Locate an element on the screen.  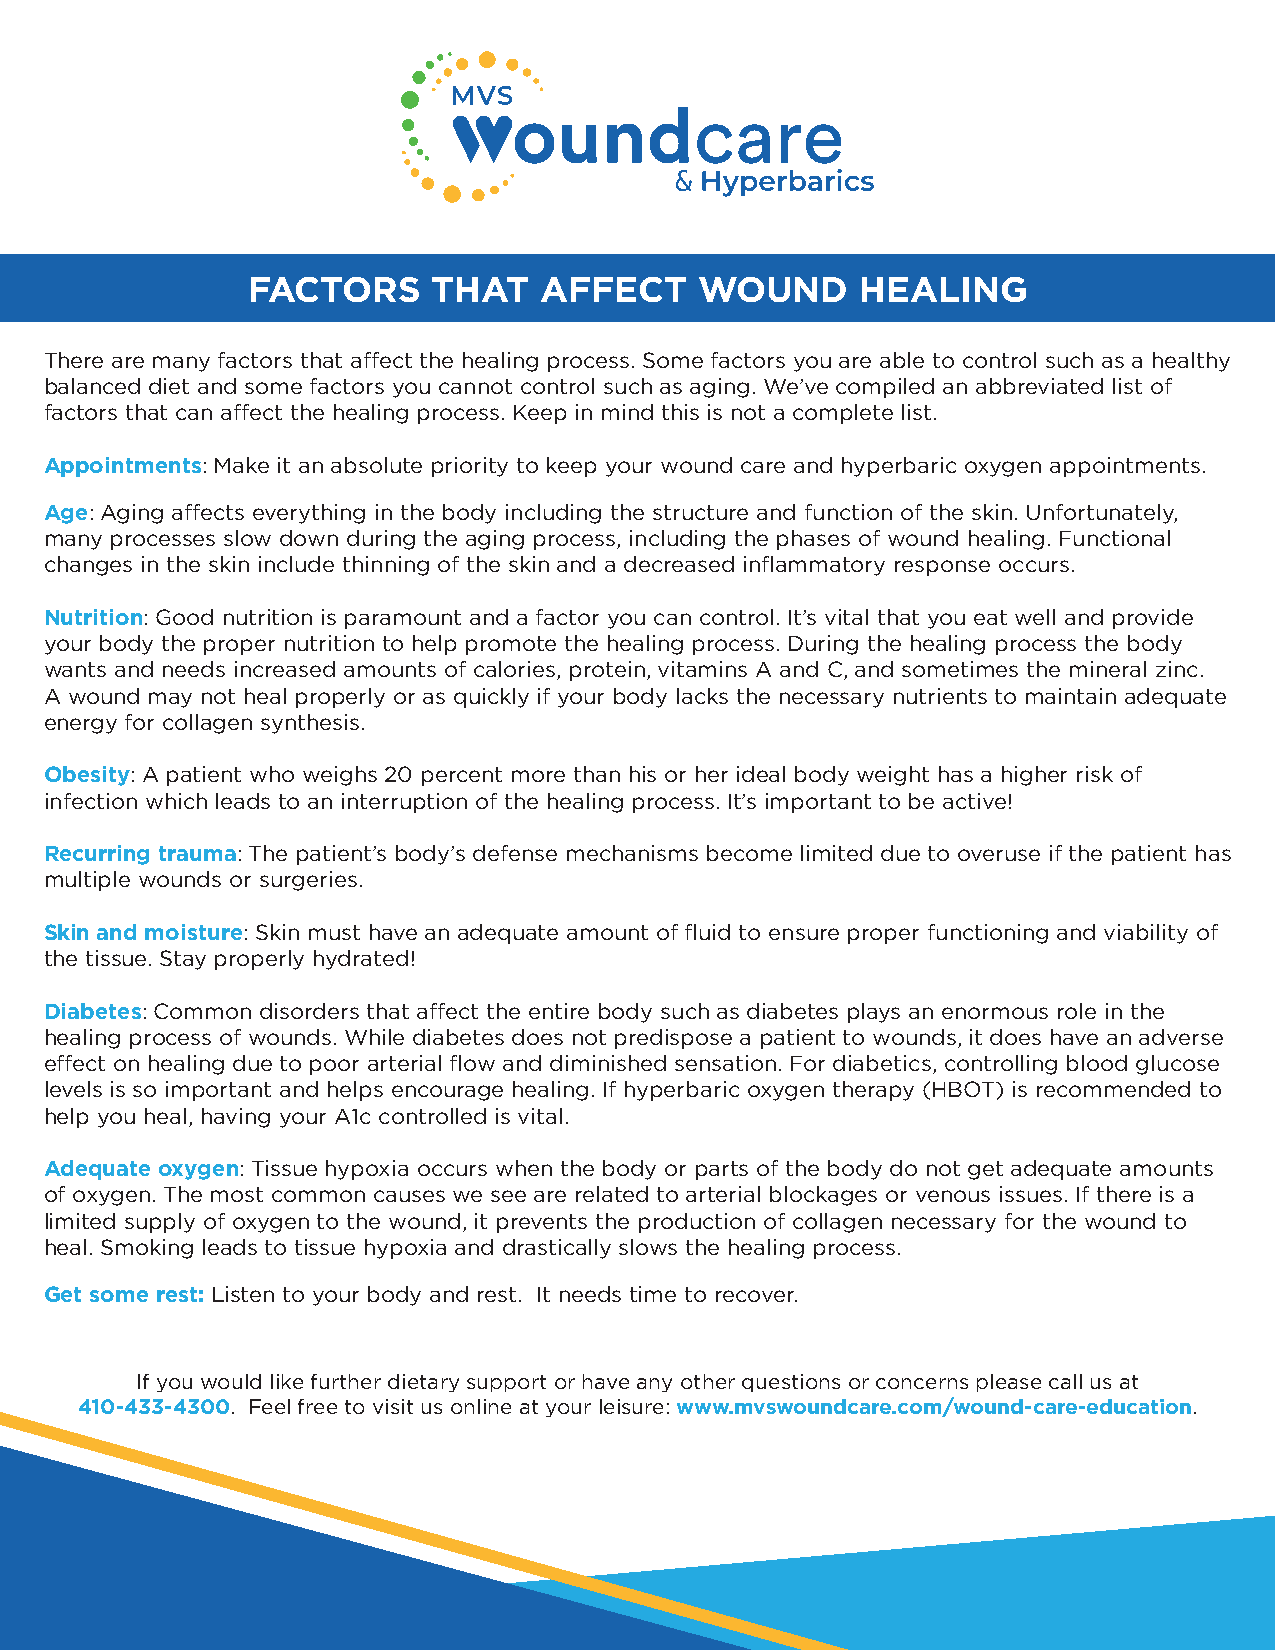
well is located at coordinates (1035, 617).
